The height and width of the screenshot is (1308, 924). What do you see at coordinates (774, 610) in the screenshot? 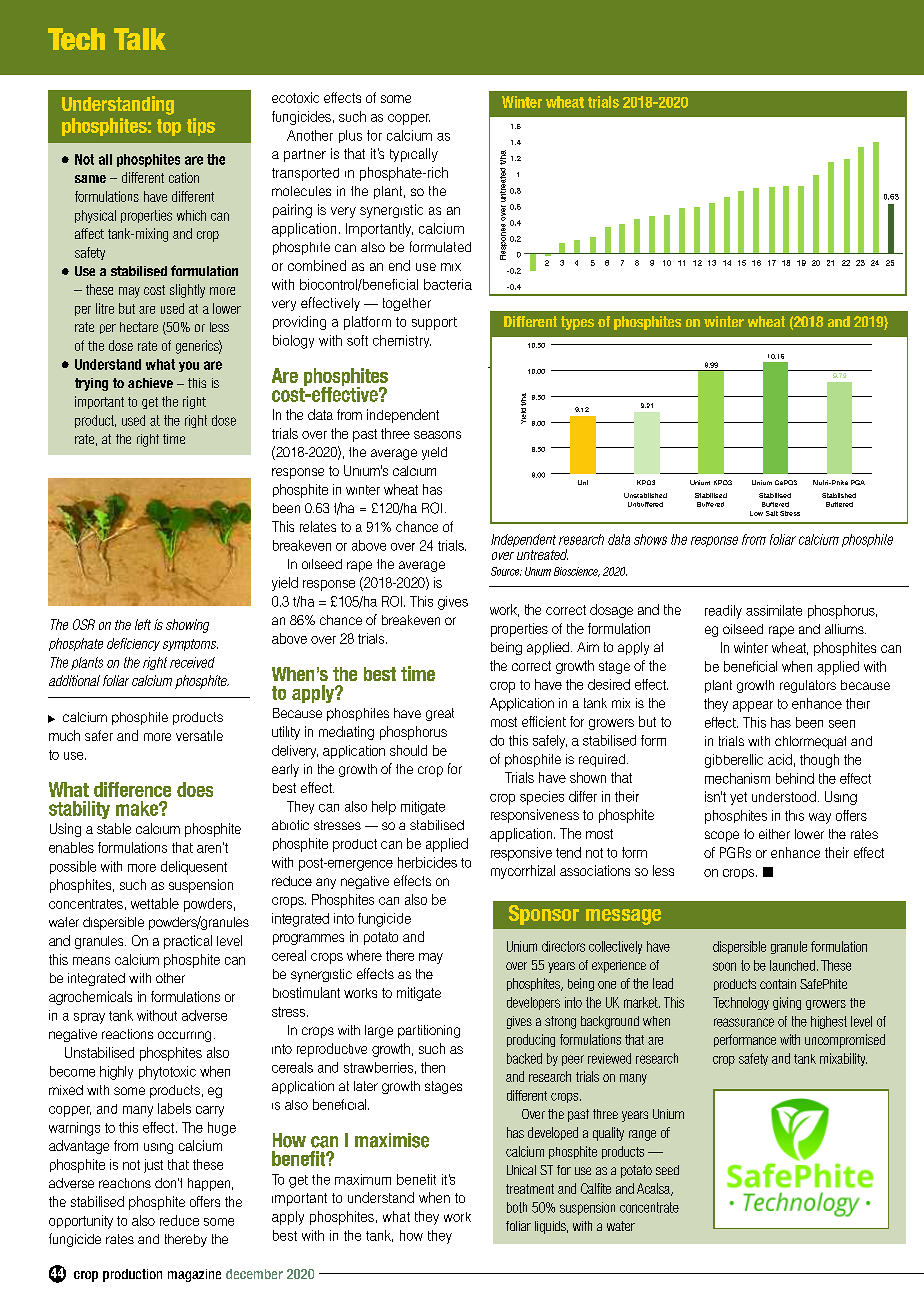
I see `assimilate` at bounding box center [774, 610].
